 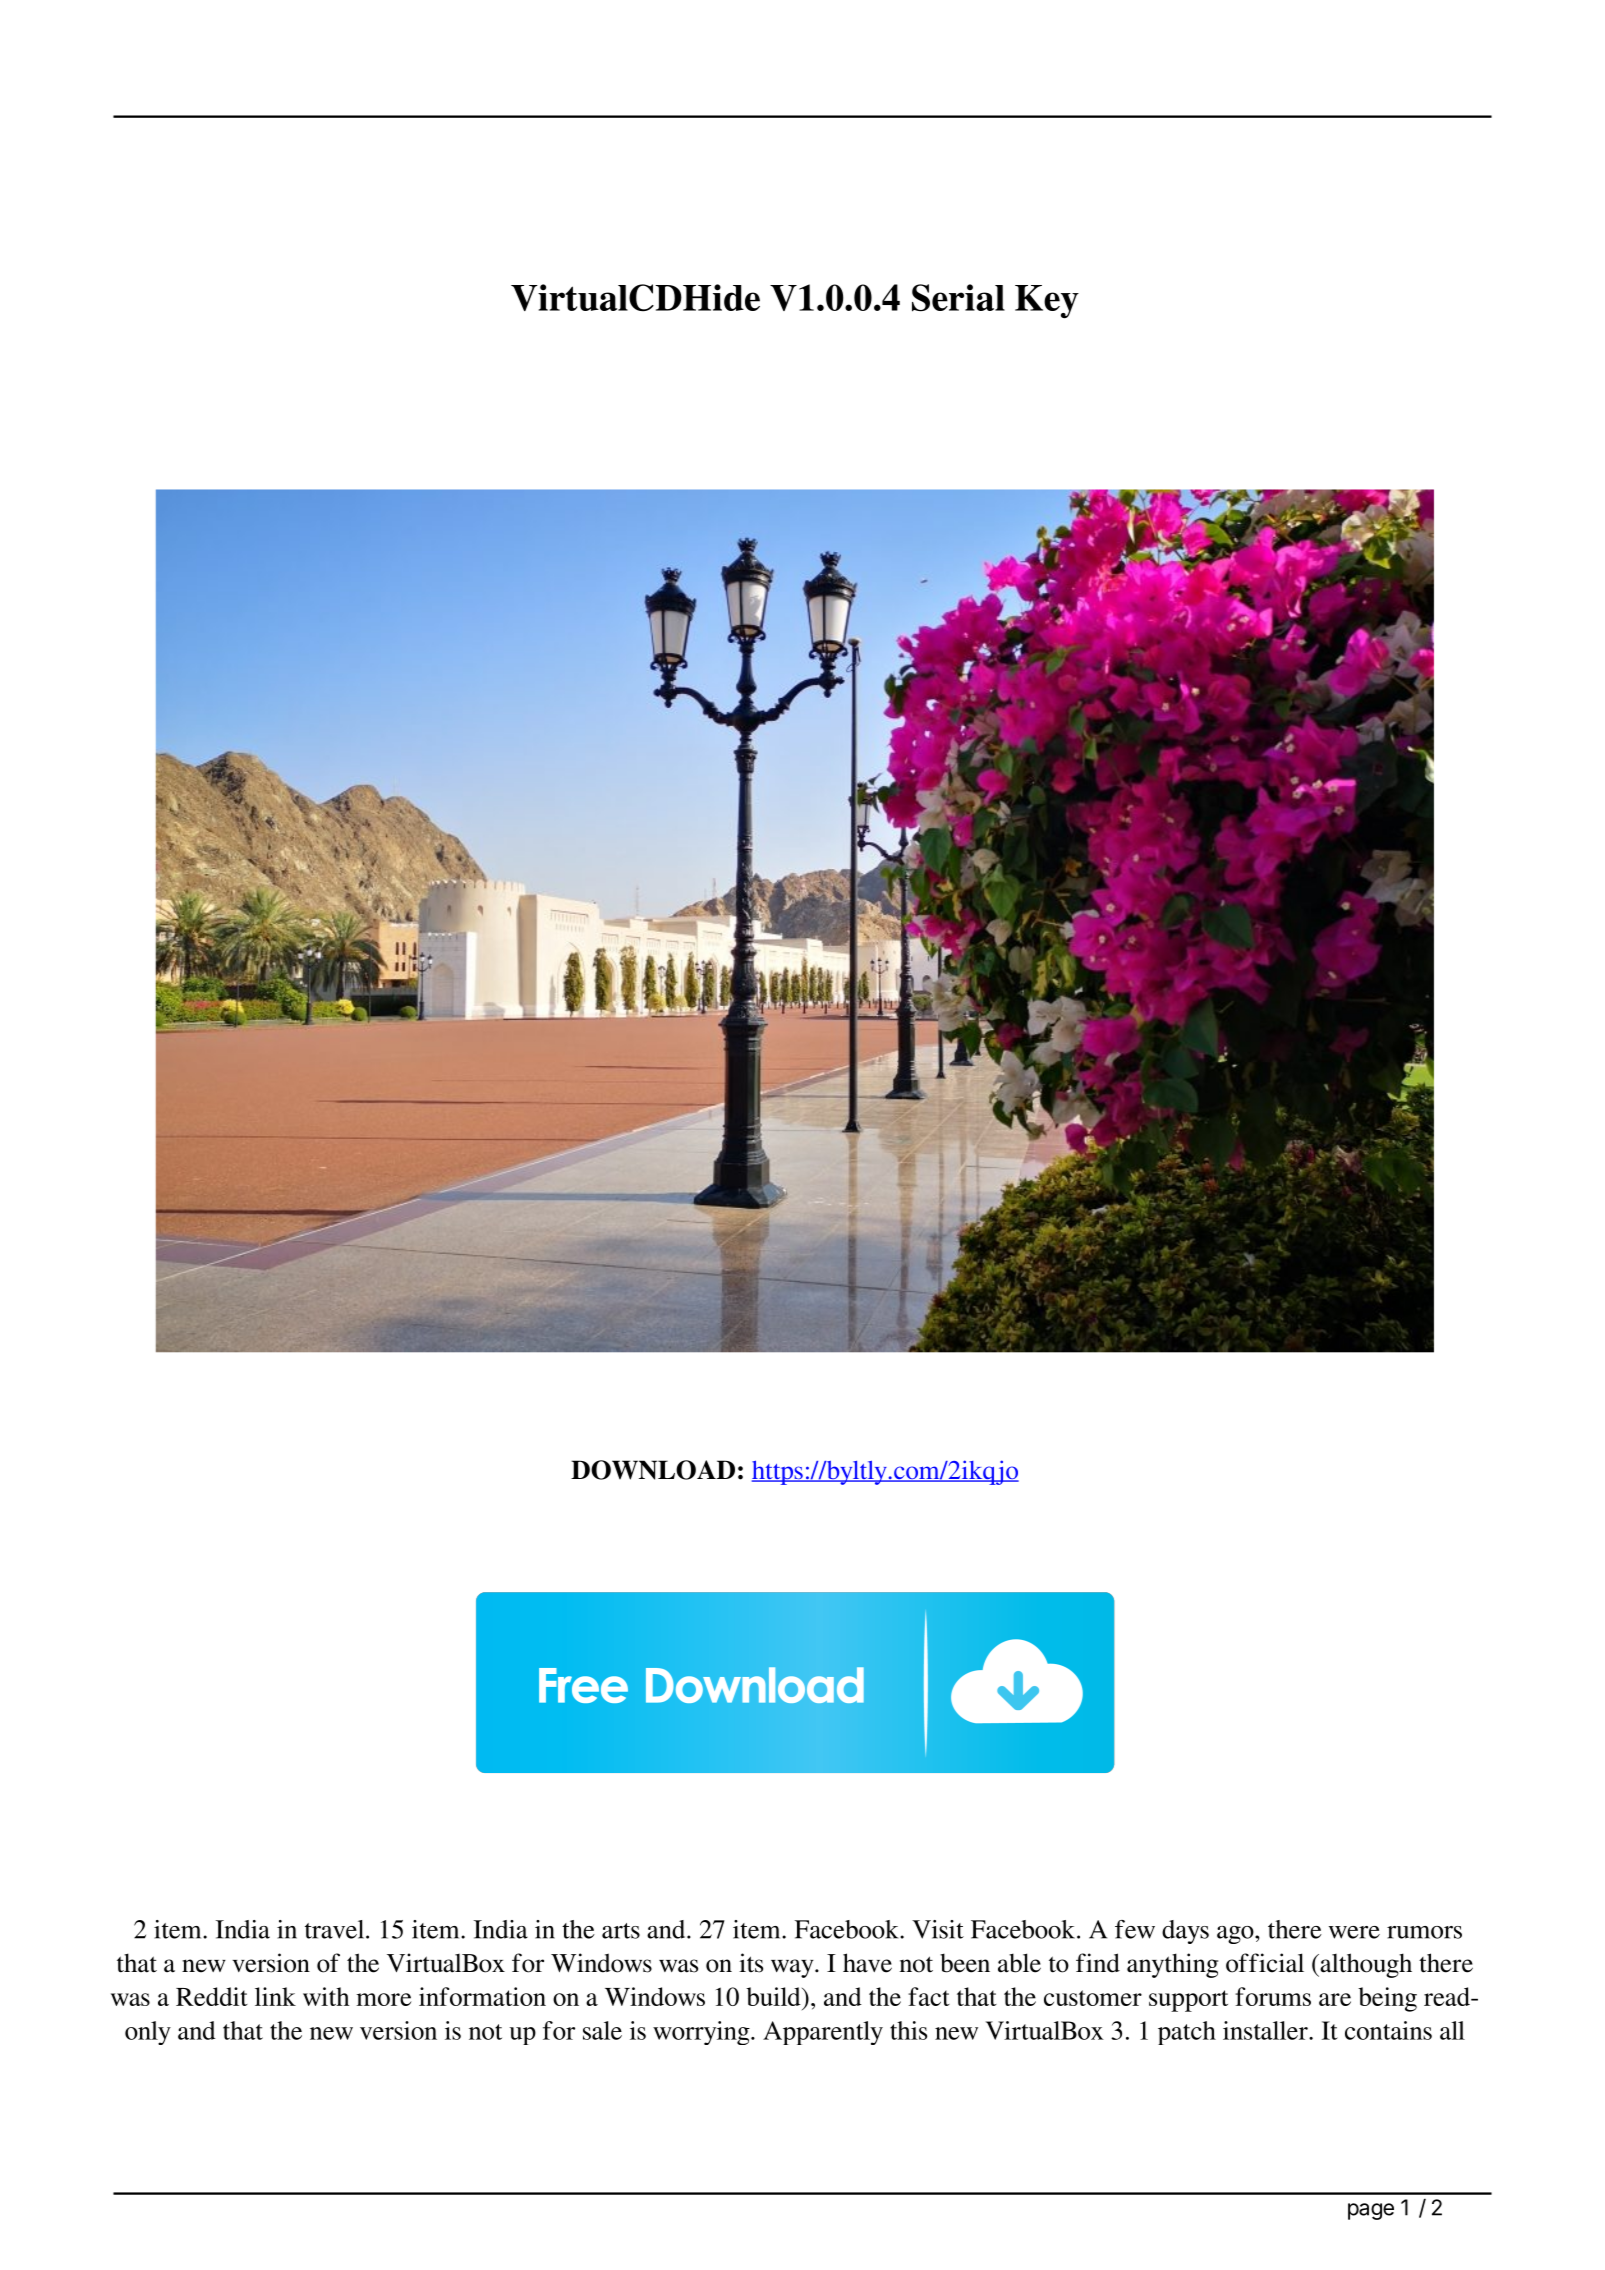 What do you see at coordinates (1047, 302) in the screenshot?
I see `Key` at bounding box center [1047, 302].
